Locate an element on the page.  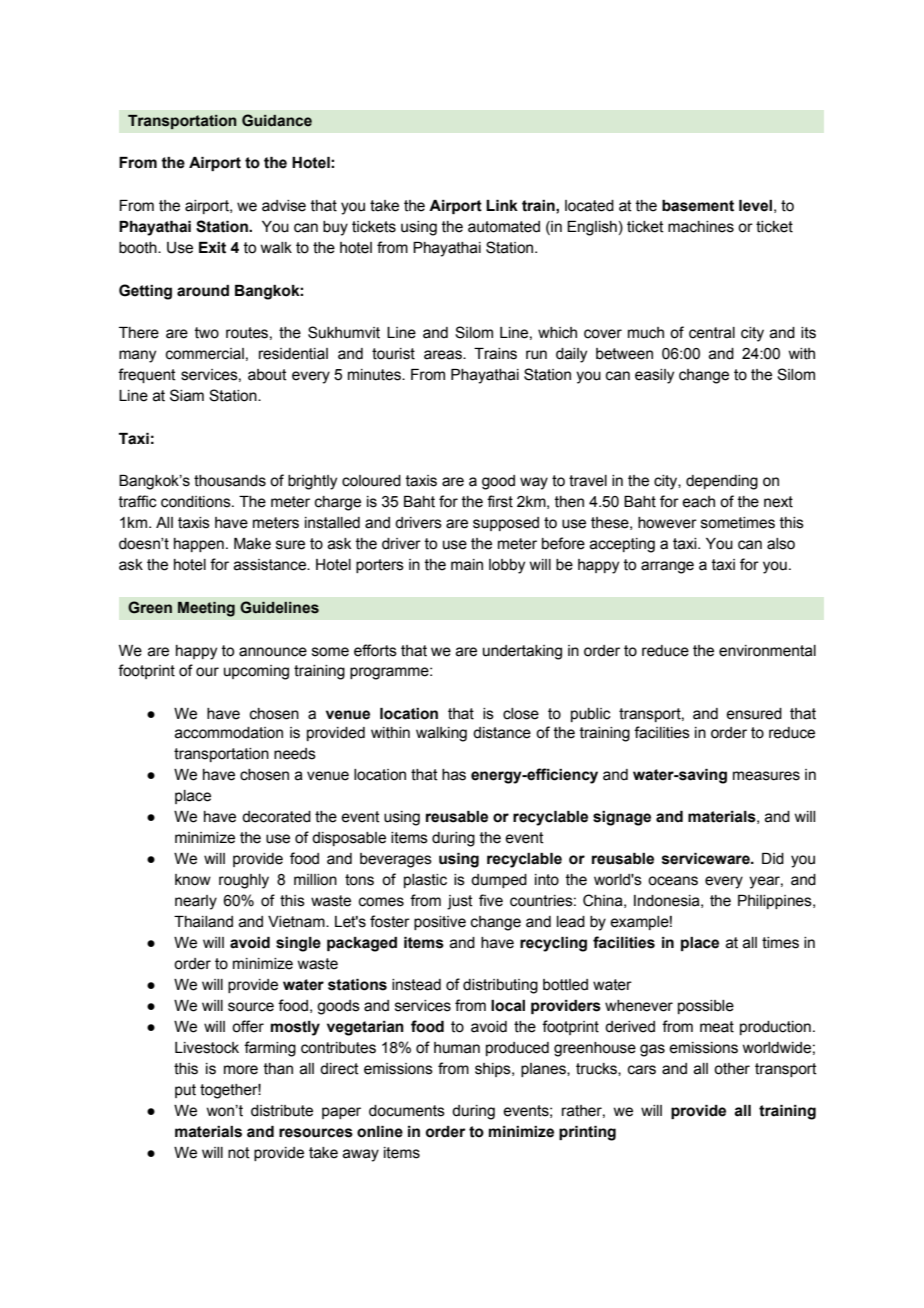
not is located at coordinates (239, 1153).
